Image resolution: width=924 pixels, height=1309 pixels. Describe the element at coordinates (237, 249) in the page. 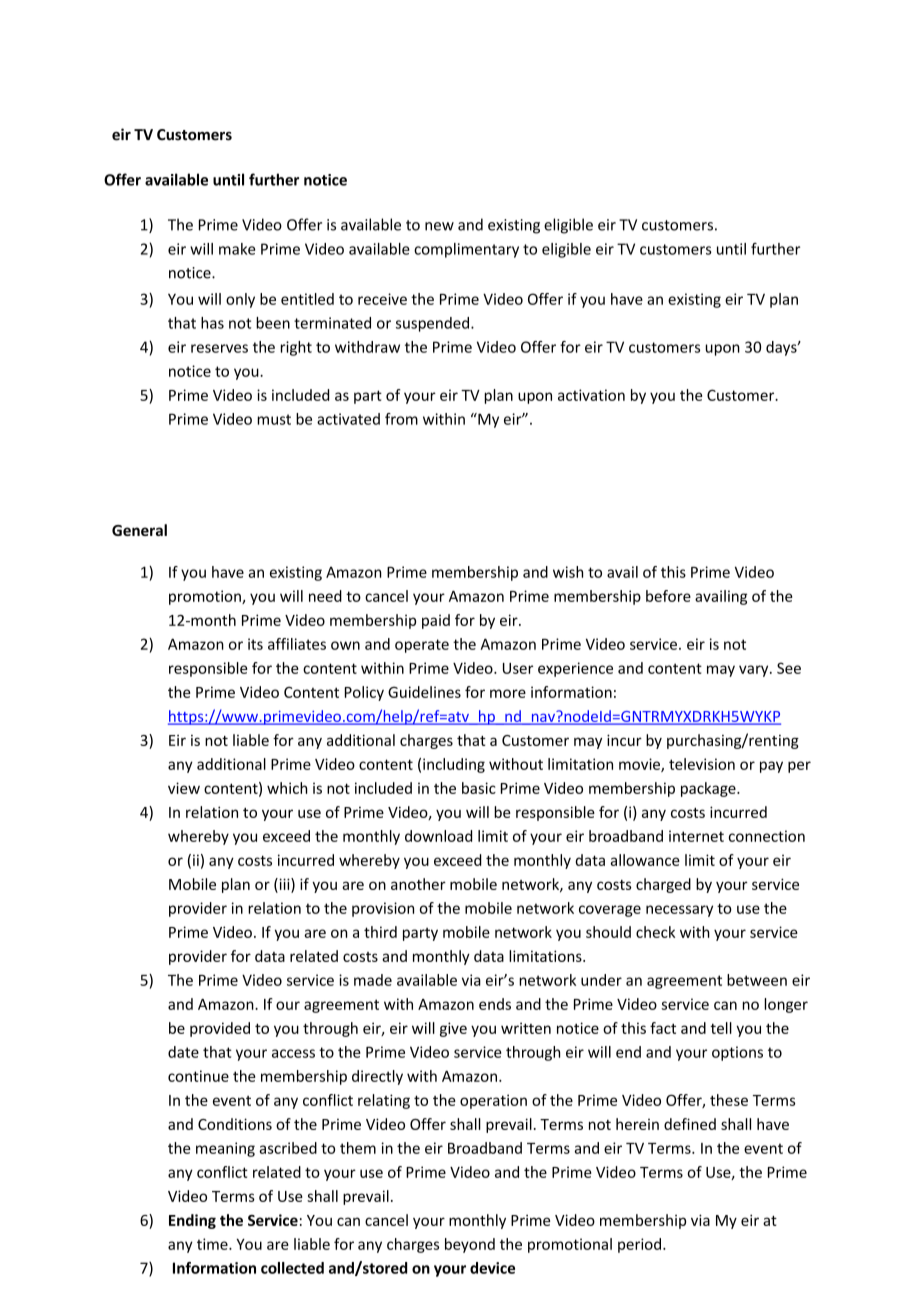

I see `make` at that location.
